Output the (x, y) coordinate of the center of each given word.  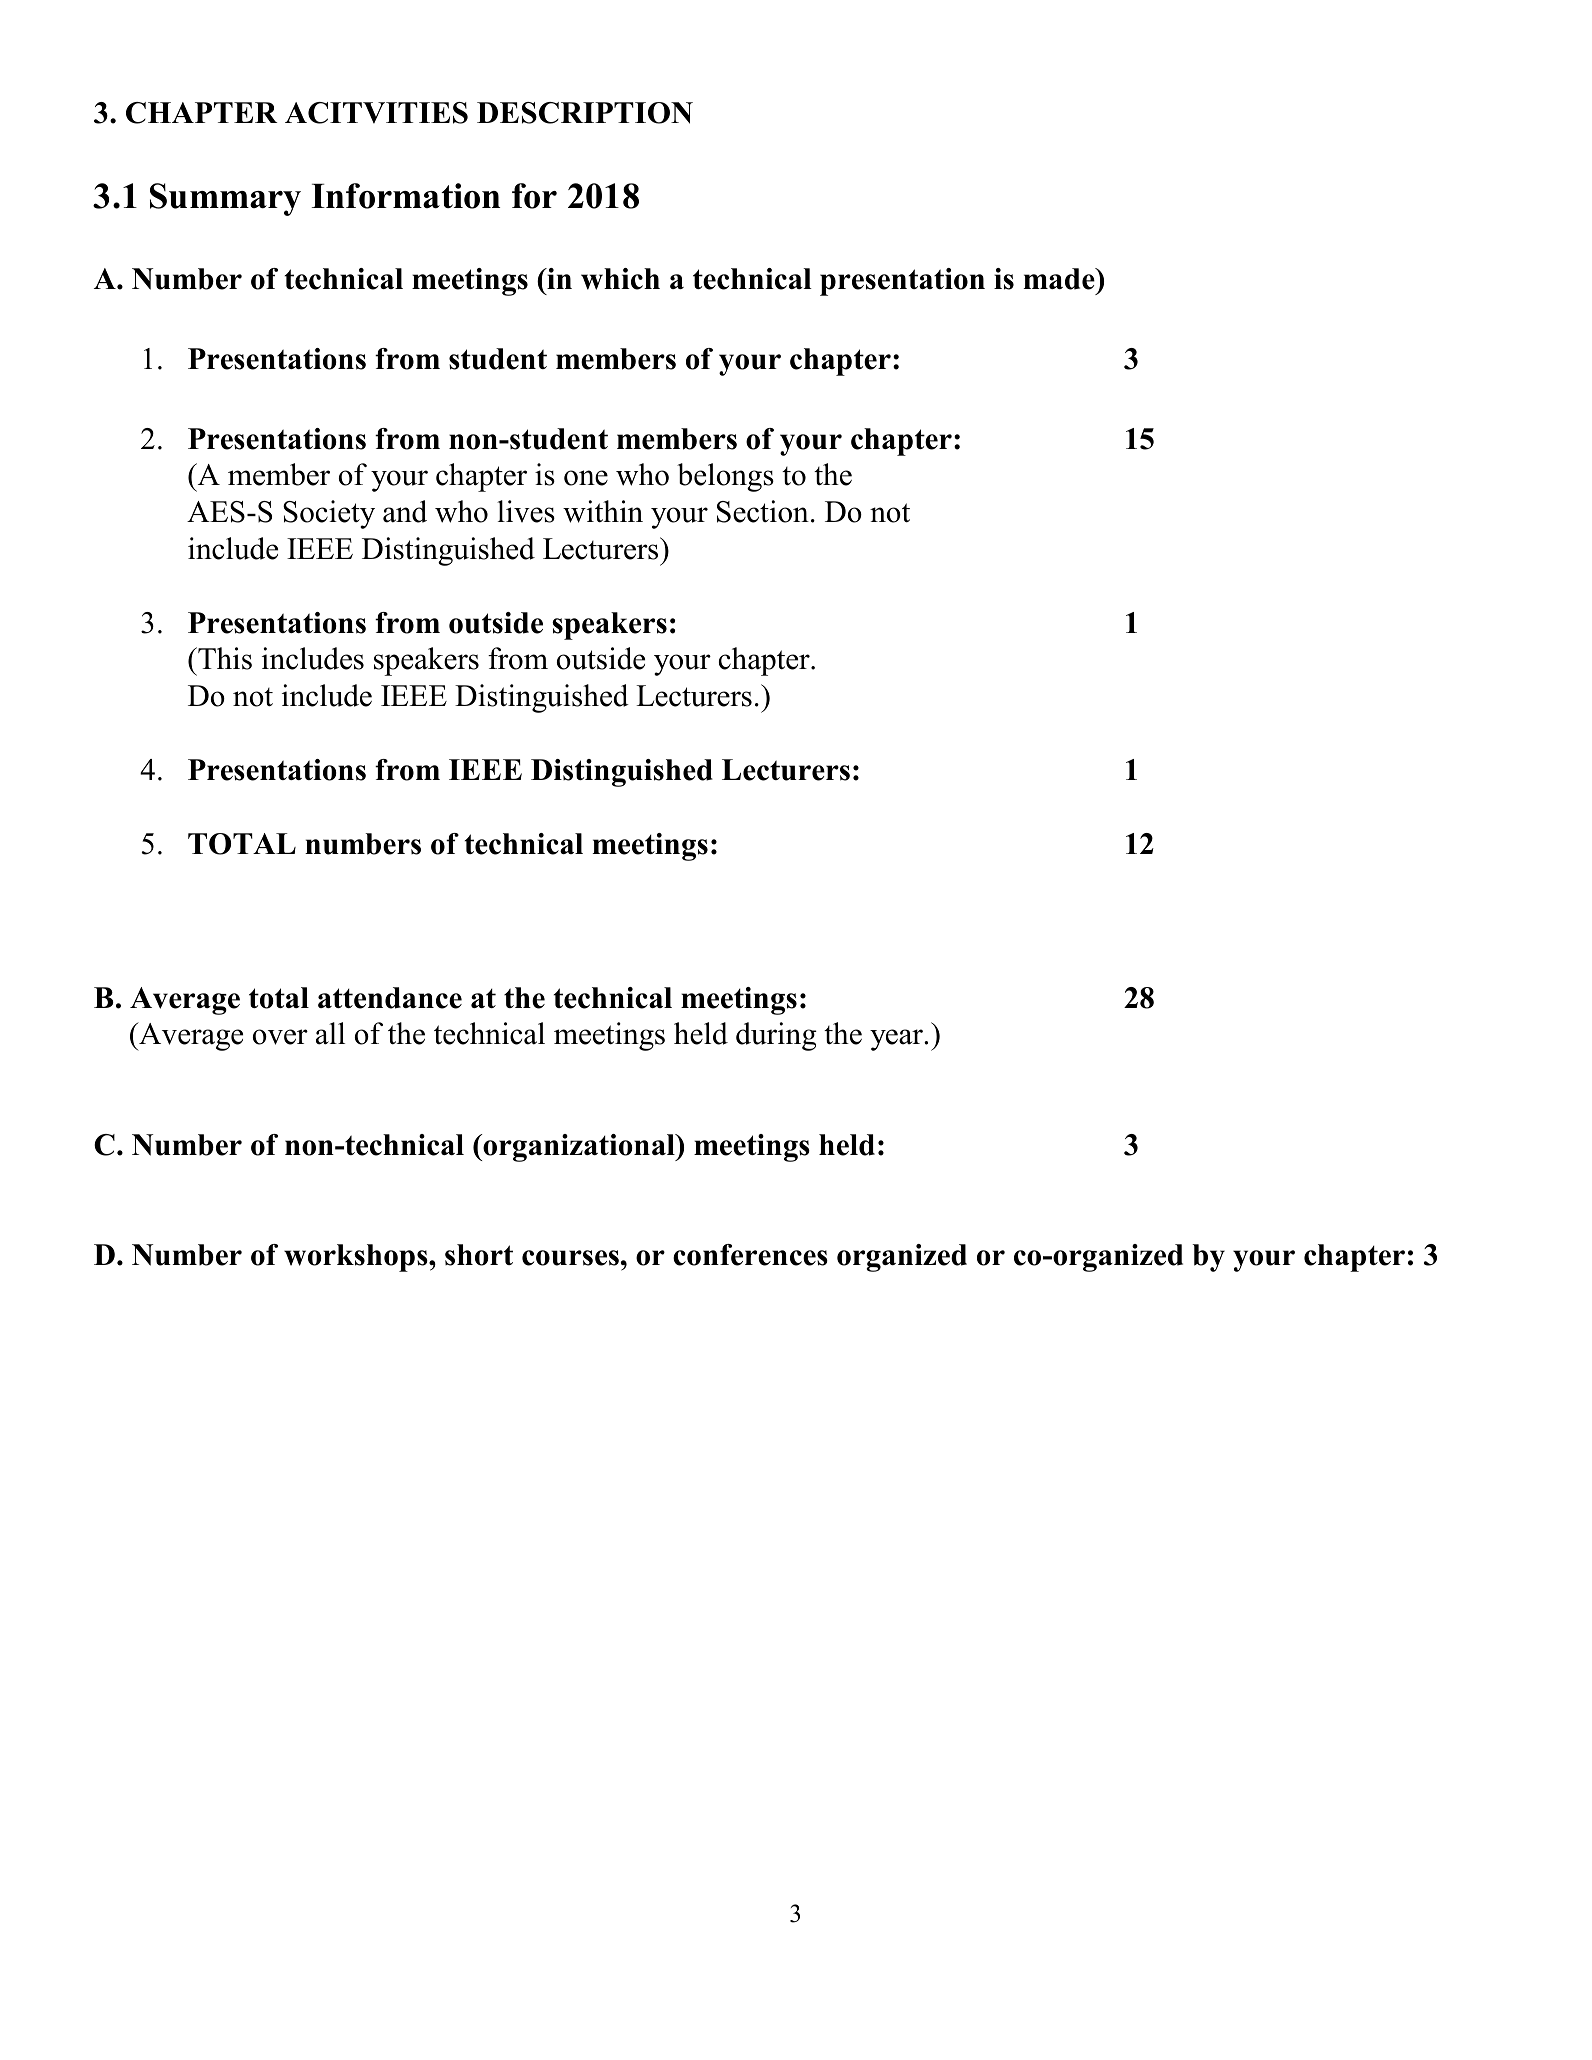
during (776, 1036)
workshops (357, 1258)
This (224, 658)
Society (329, 514)
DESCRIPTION (585, 113)
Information (406, 196)
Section (763, 511)
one (586, 478)
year (897, 1040)
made (1060, 279)
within (603, 511)
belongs (725, 477)
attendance (390, 998)
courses (570, 1258)
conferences (750, 1255)
